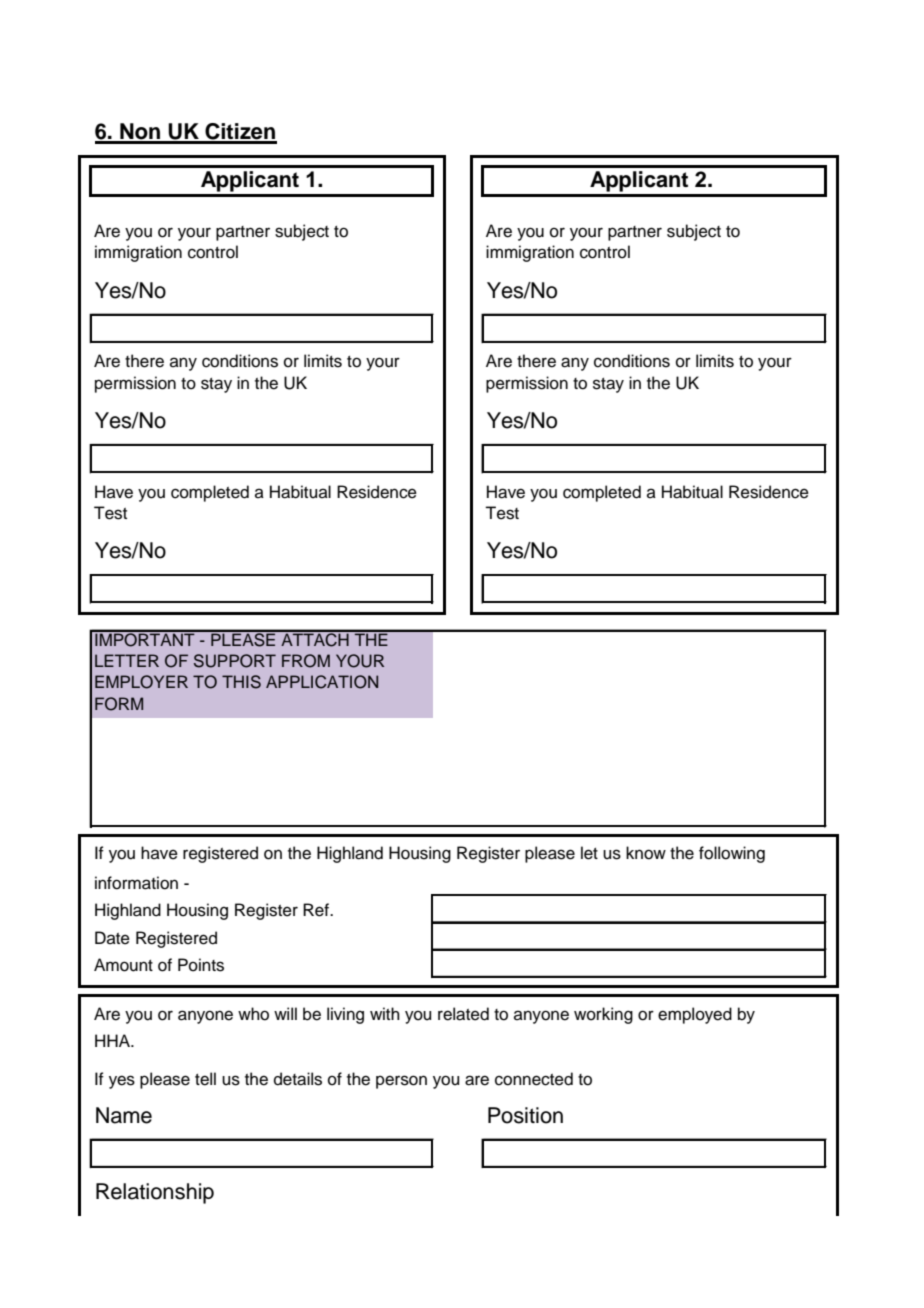 The image size is (924, 1308). I want to click on EMPLOYER, so click(141, 682).
